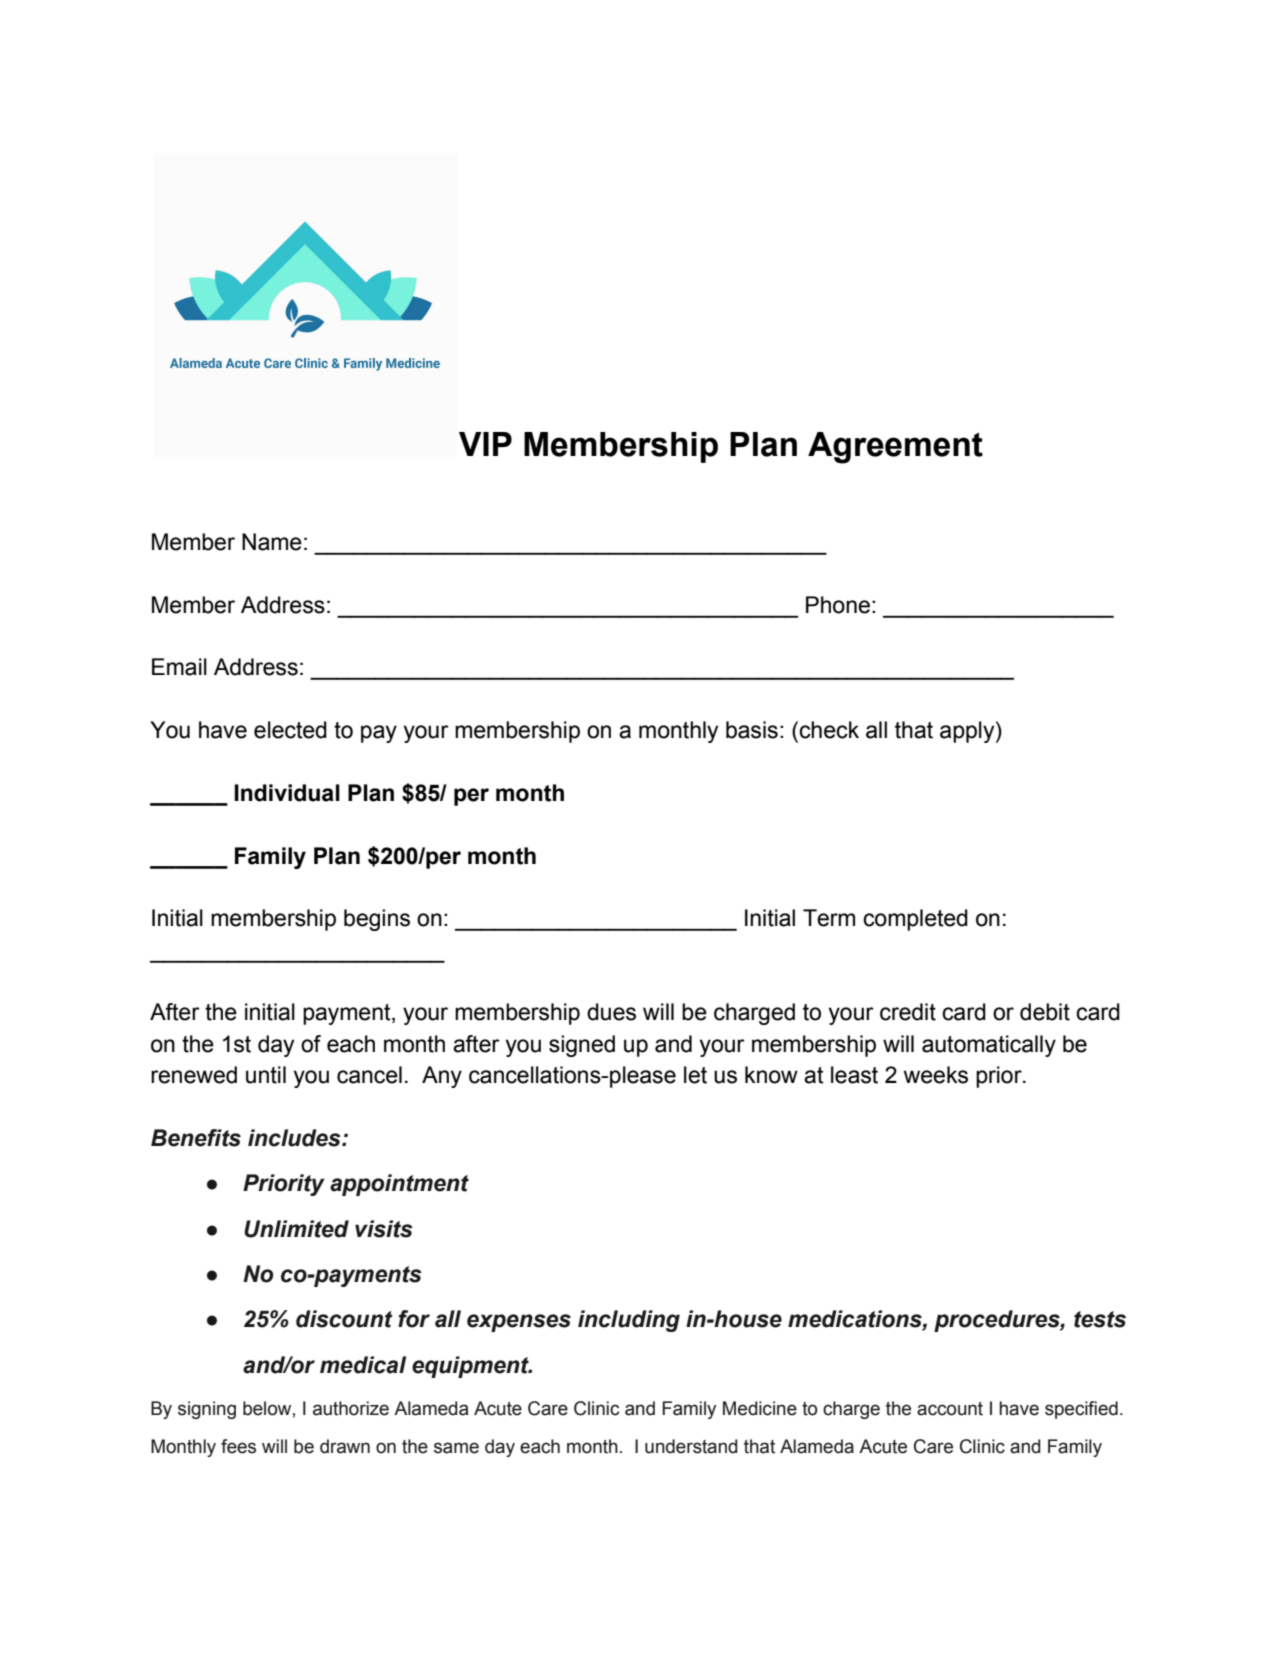 This screenshot has width=1279, height=1655. I want to click on VIP, so click(485, 444).
